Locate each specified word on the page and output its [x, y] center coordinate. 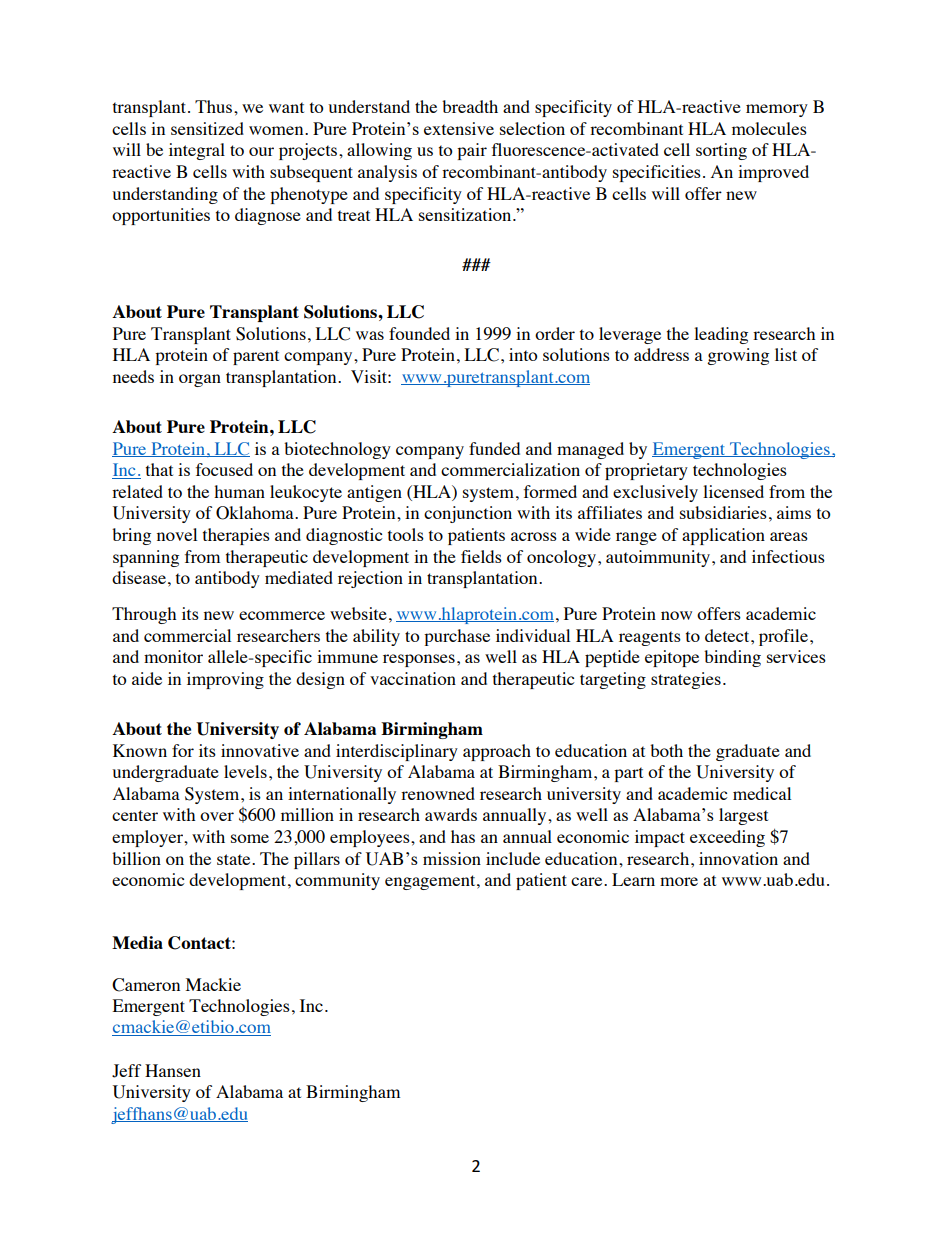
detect [728, 635]
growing [738, 356]
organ [200, 380]
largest [743, 816]
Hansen [173, 1070]
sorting [721, 151]
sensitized [207, 128]
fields [481, 556]
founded [419, 333]
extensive [459, 128]
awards [451, 814]
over [217, 816]
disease [139, 577]
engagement [431, 882]
